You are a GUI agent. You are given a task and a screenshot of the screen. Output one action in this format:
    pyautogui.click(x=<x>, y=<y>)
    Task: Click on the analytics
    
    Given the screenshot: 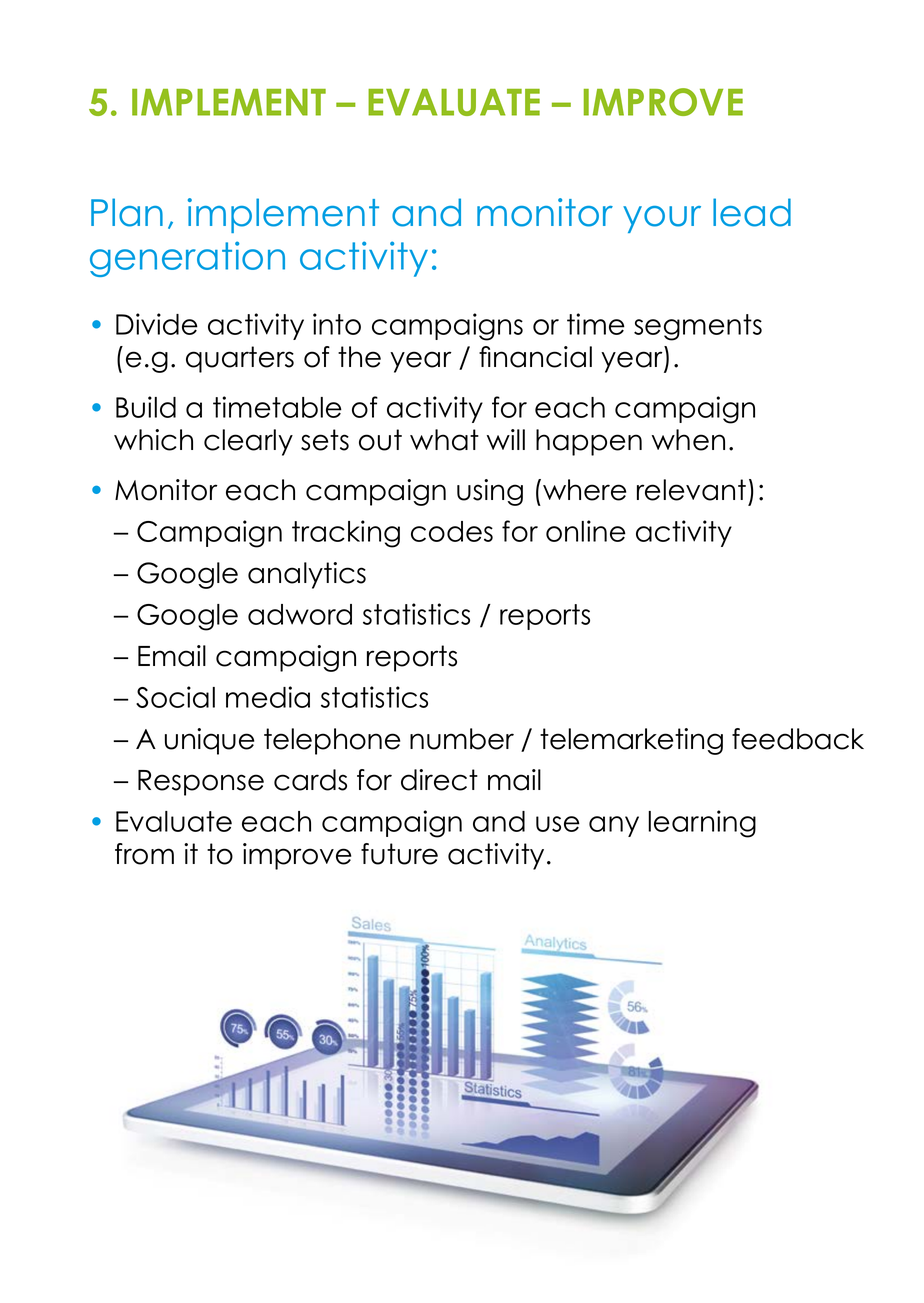 What is the action you would take?
    pyautogui.click(x=307, y=575)
